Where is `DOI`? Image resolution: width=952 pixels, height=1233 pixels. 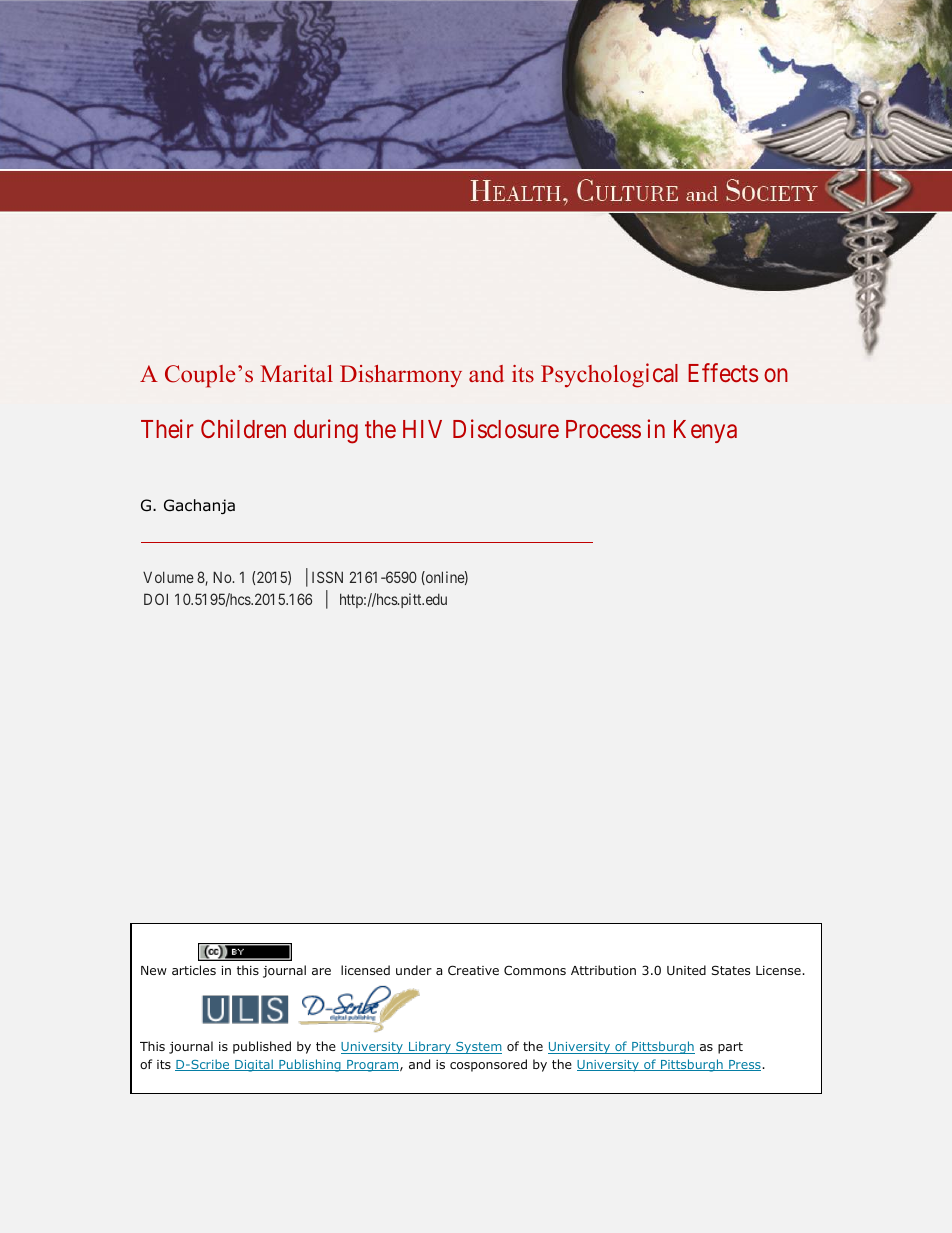 DOI is located at coordinates (156, 599).
